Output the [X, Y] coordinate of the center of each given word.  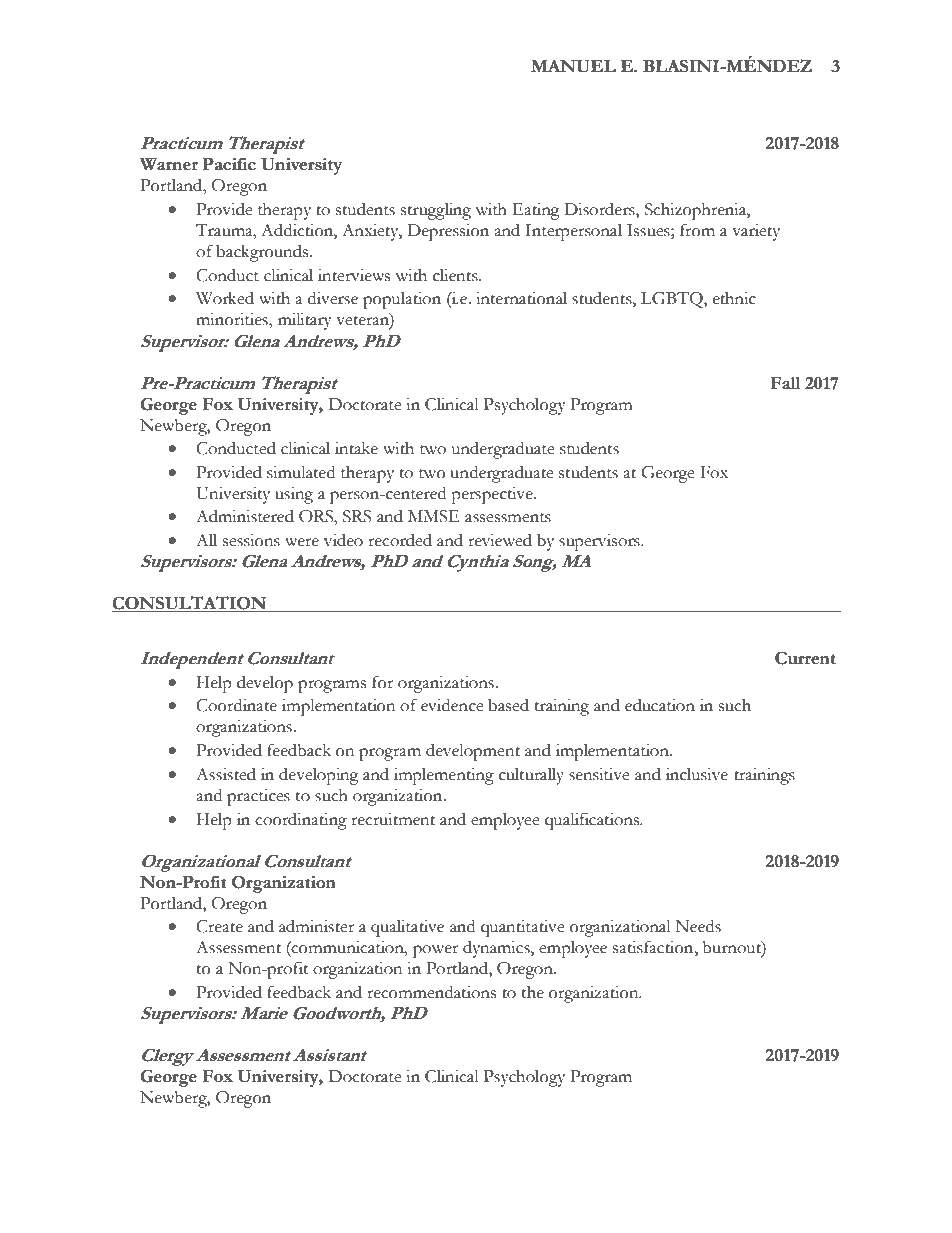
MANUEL [573, 66]
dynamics [497, 949]
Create [219, 926]
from [697, 230]
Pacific [229, 164]
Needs [698, 926]
